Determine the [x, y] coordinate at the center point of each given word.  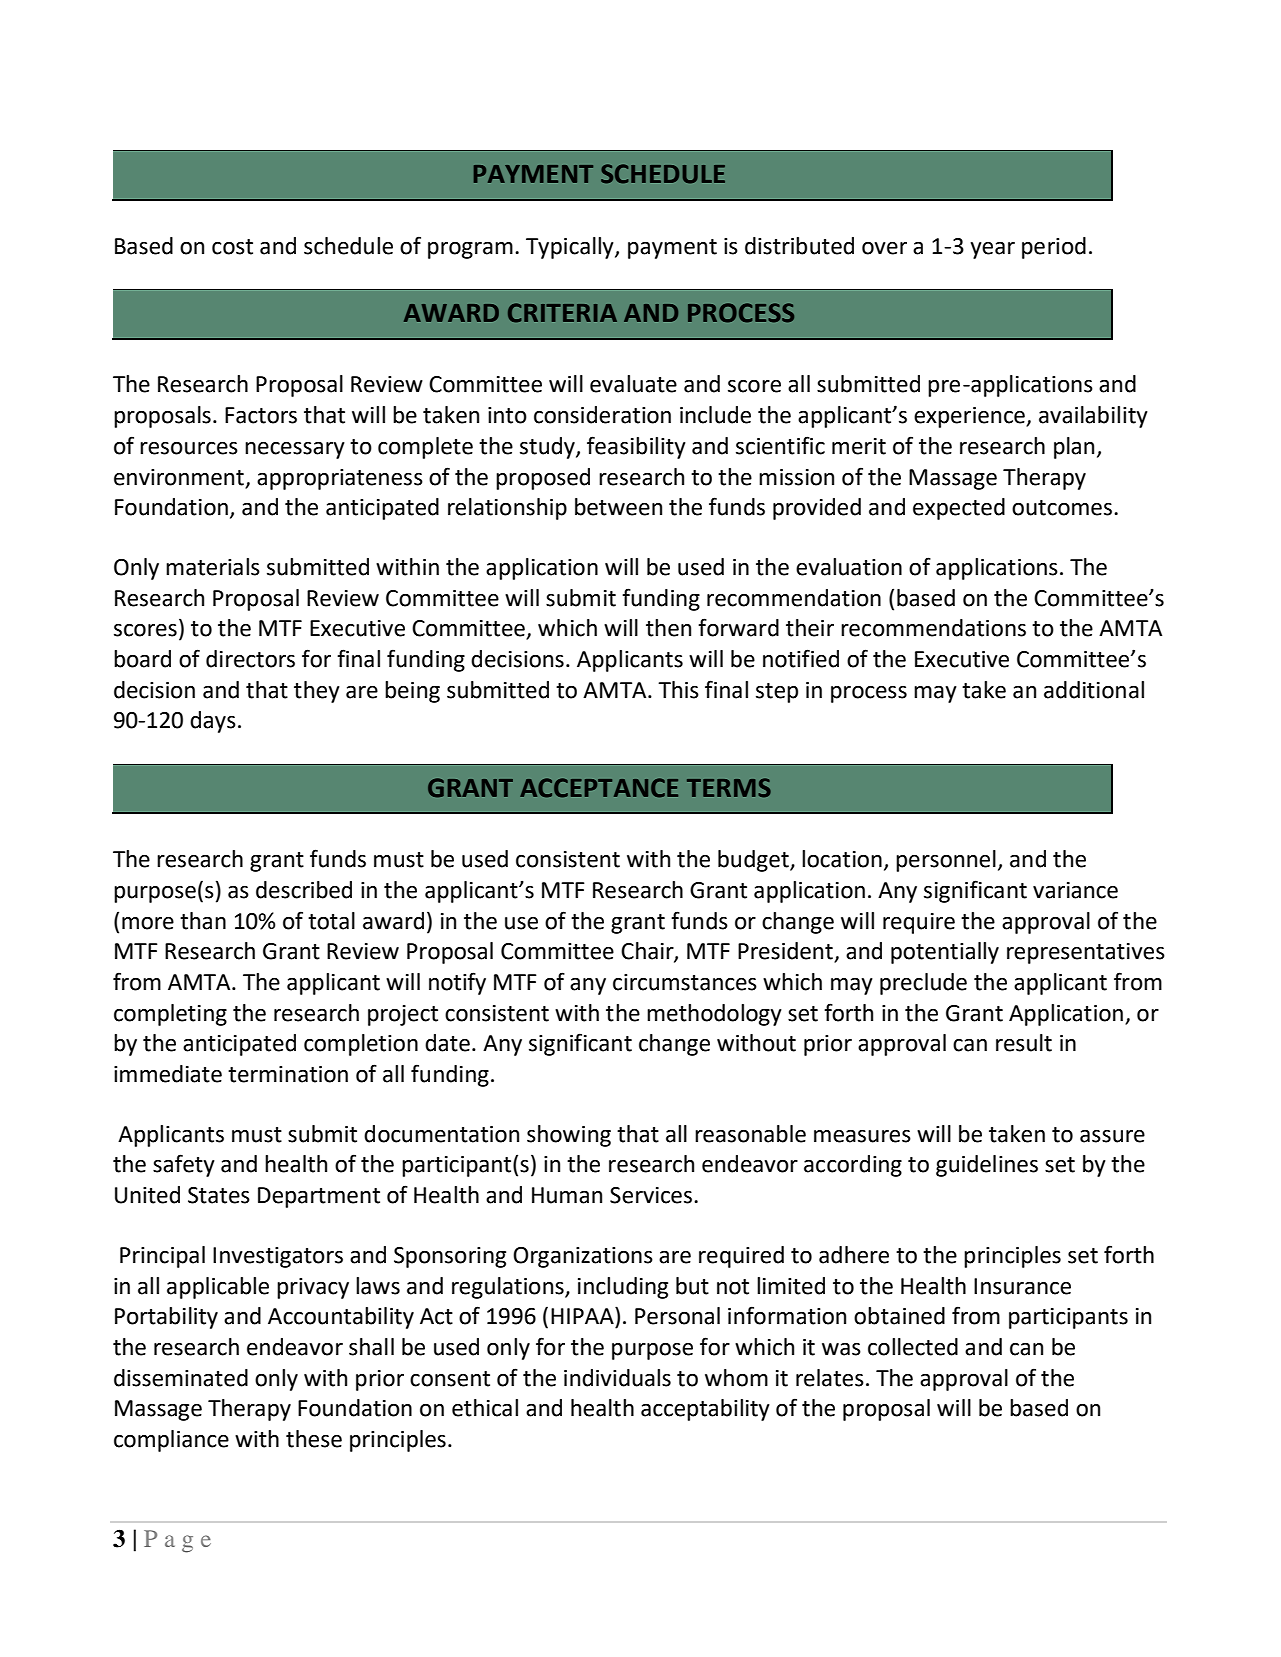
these [314, 1439]
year [992, 250]
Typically [571, 248]
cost [232, 247]
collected [913, 1347]
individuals [617, 1378]
